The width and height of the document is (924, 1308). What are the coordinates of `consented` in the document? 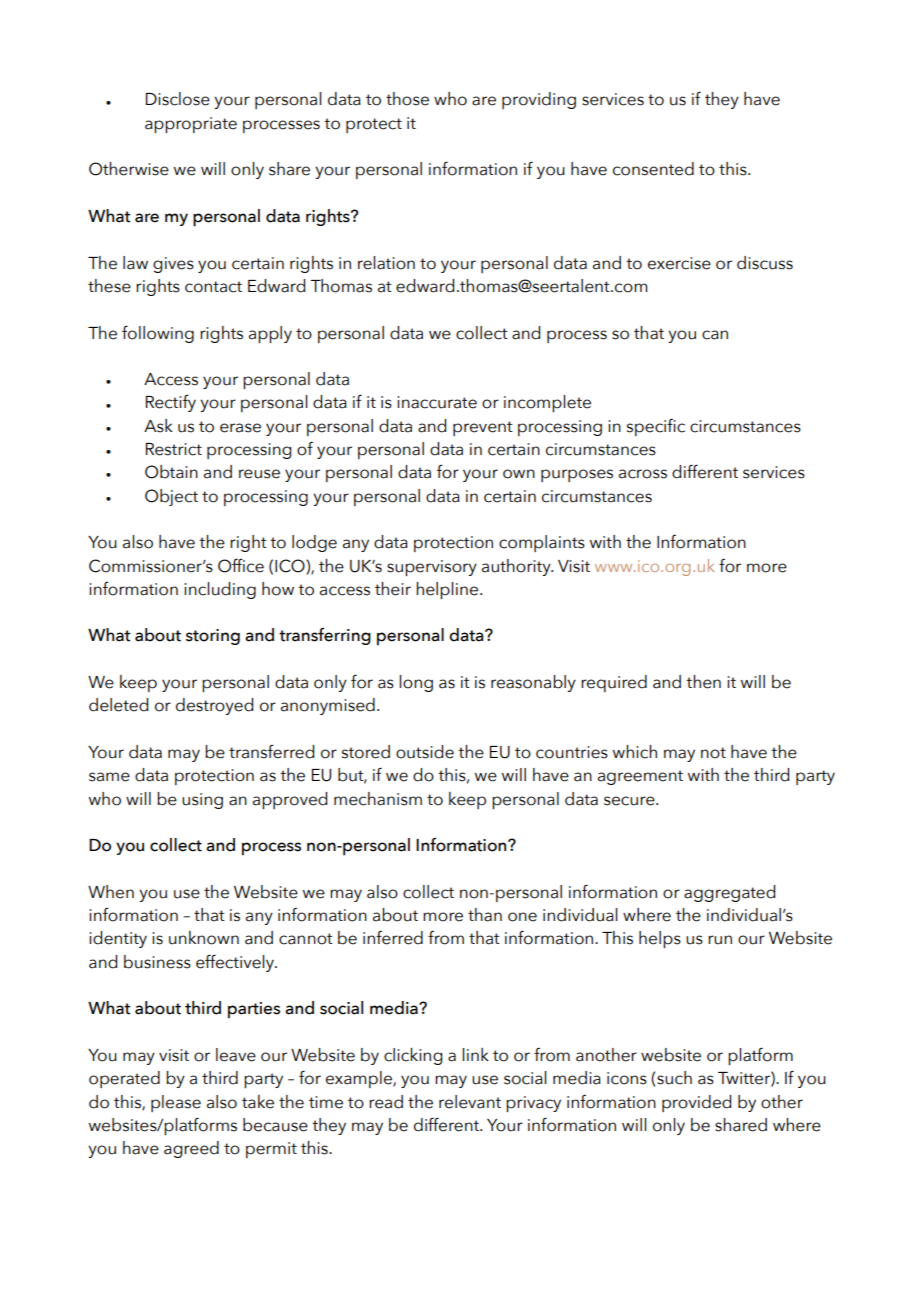 It's located at (653, 169).
